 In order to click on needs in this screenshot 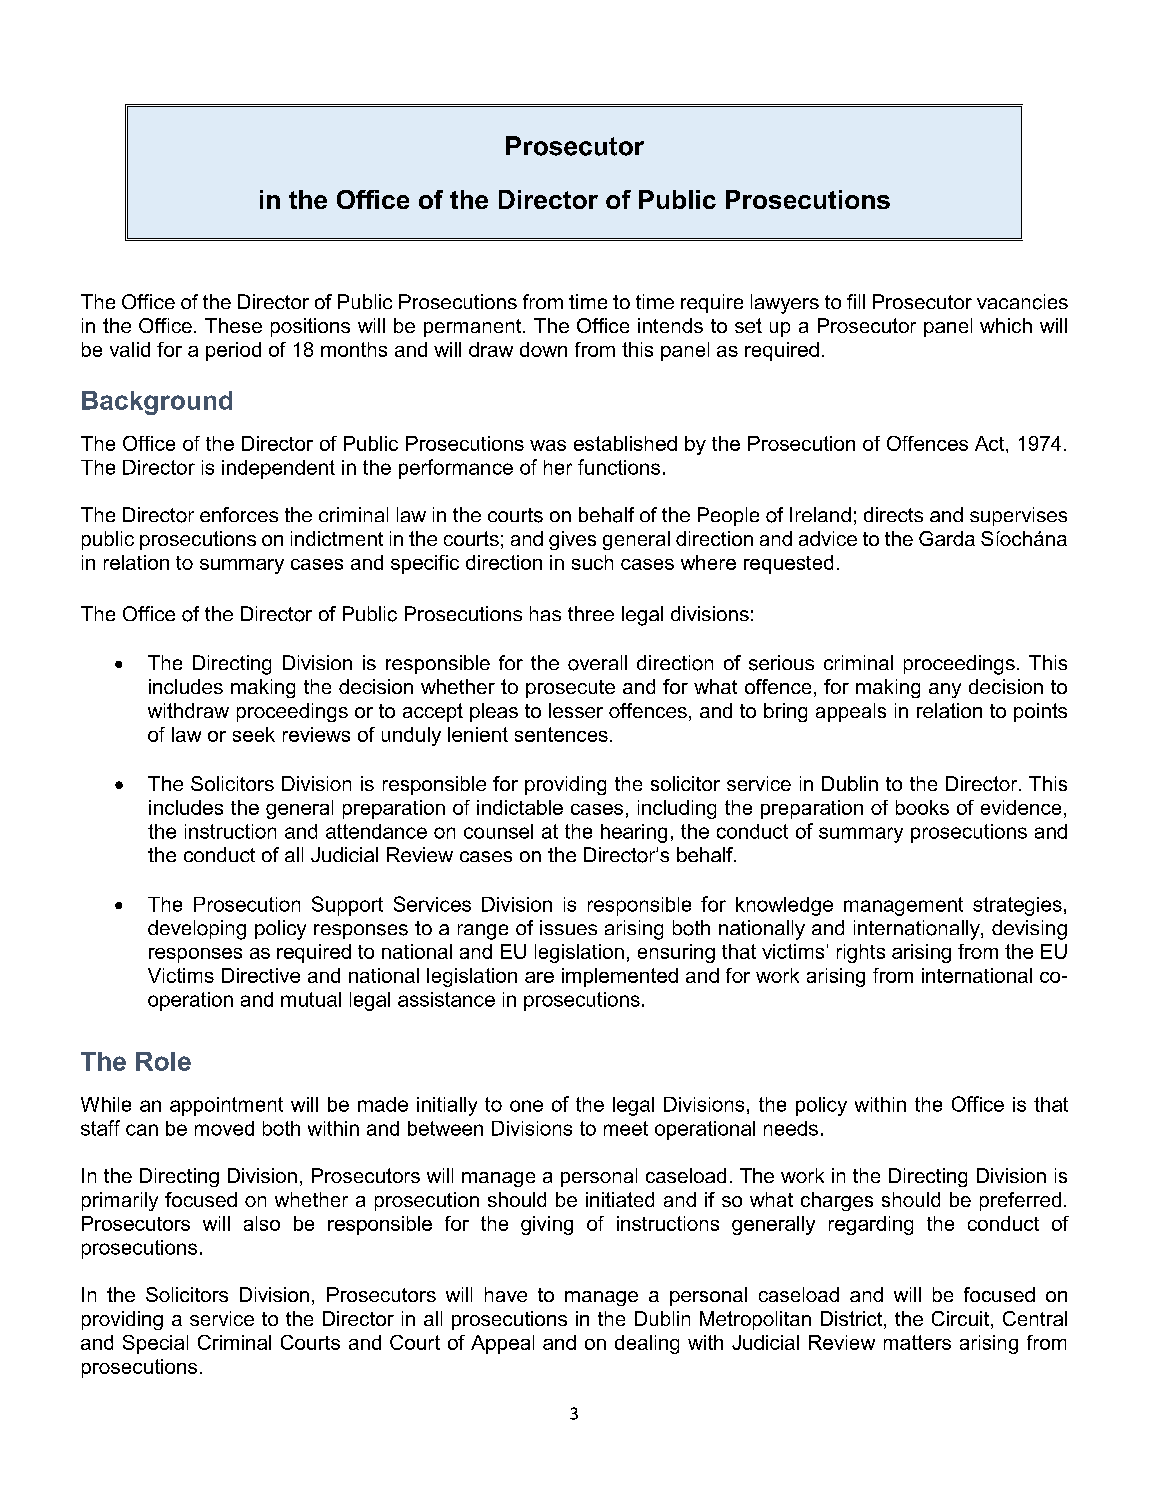, I will do `click(791, 1128)`.
